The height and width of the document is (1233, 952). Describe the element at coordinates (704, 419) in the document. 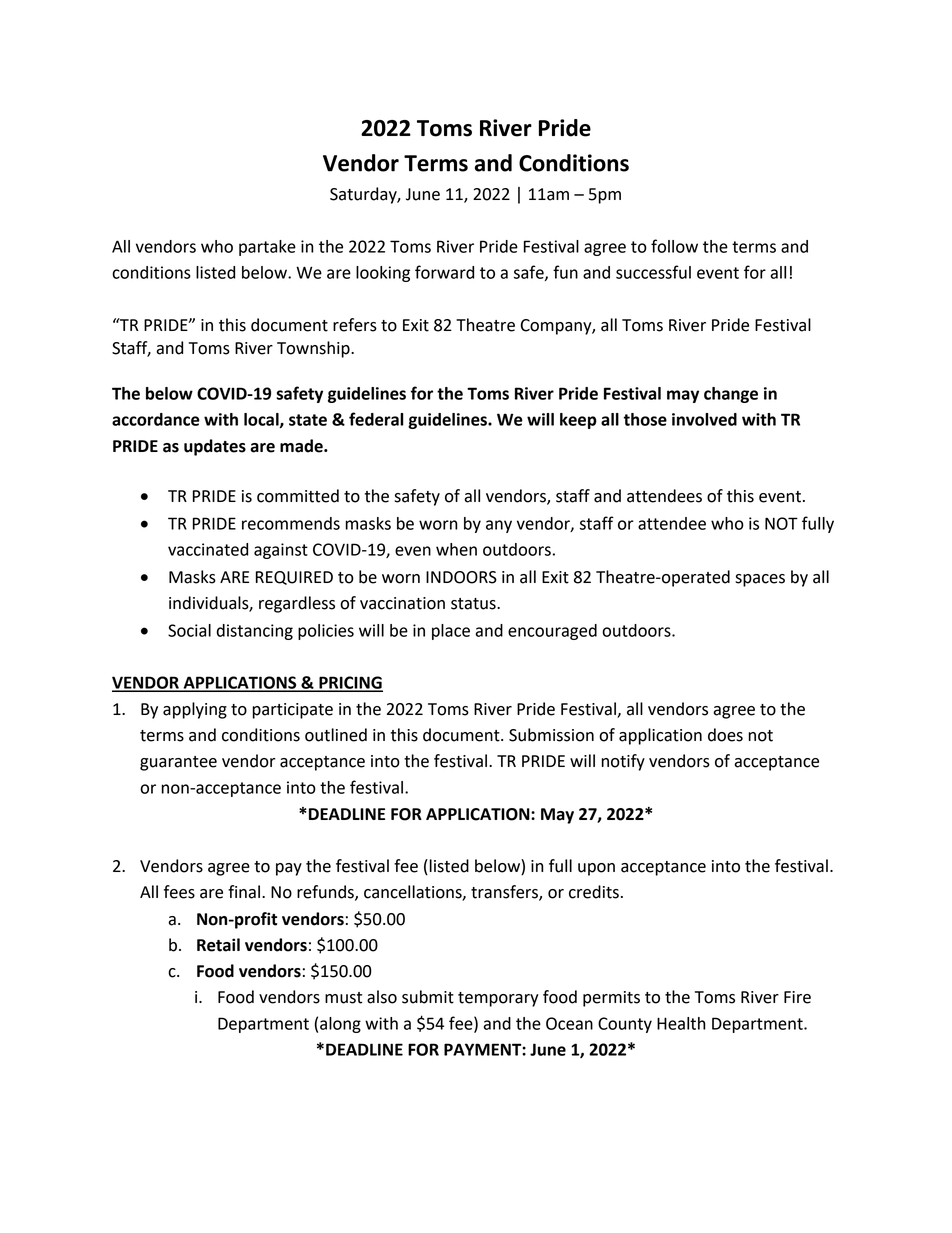

I see `involved` at that location.
